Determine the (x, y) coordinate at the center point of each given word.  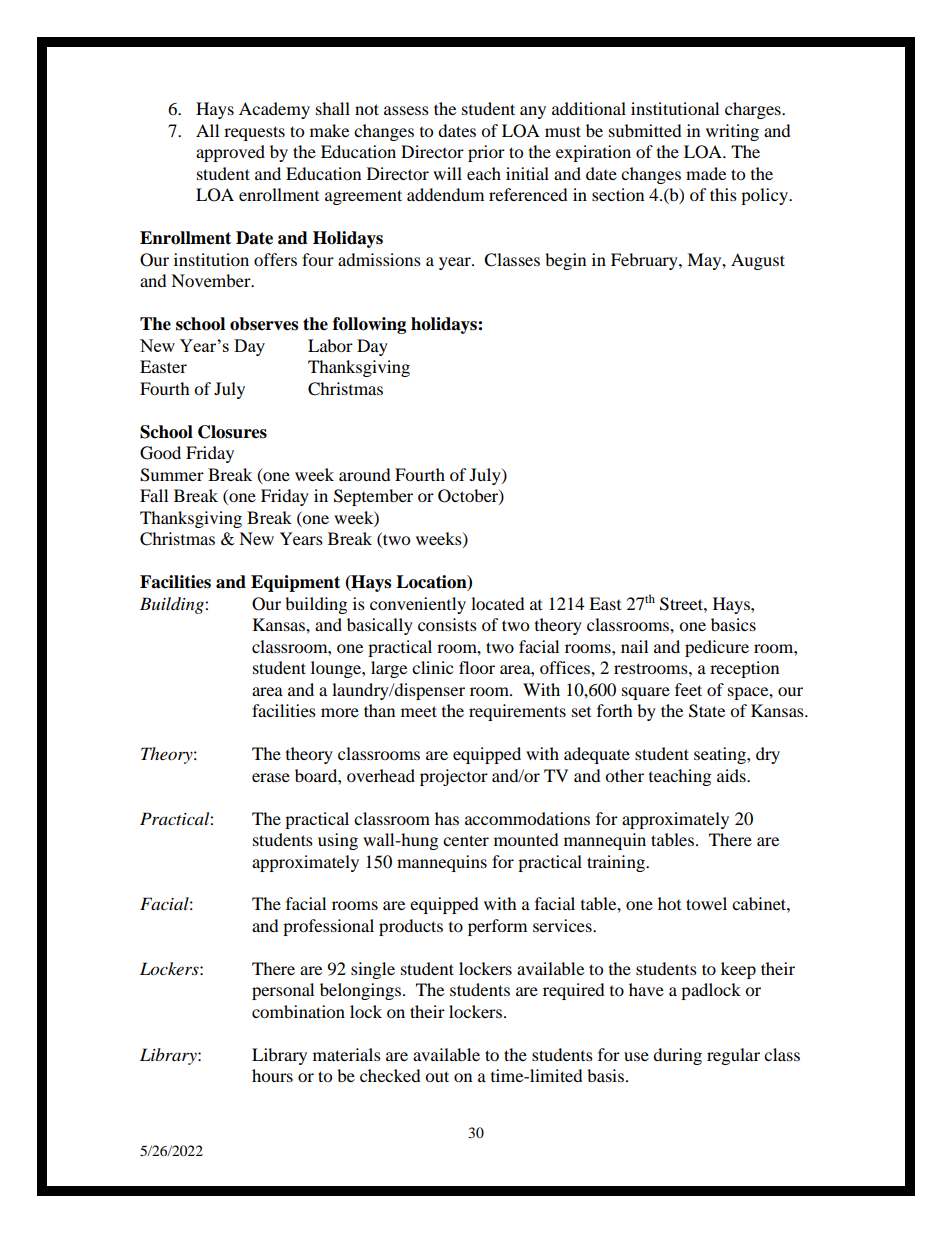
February (645, 261)
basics (733, 624)
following (369, 325)
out (437, 1076)
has (447, 818)
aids (732, 775)
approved (230, 153)
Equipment (295, 583)
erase (271, 777)
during (677, 1056)
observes (264, 324)
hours (272, 1075)
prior (486, 153)
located (498, 603)
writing (732, 132)
